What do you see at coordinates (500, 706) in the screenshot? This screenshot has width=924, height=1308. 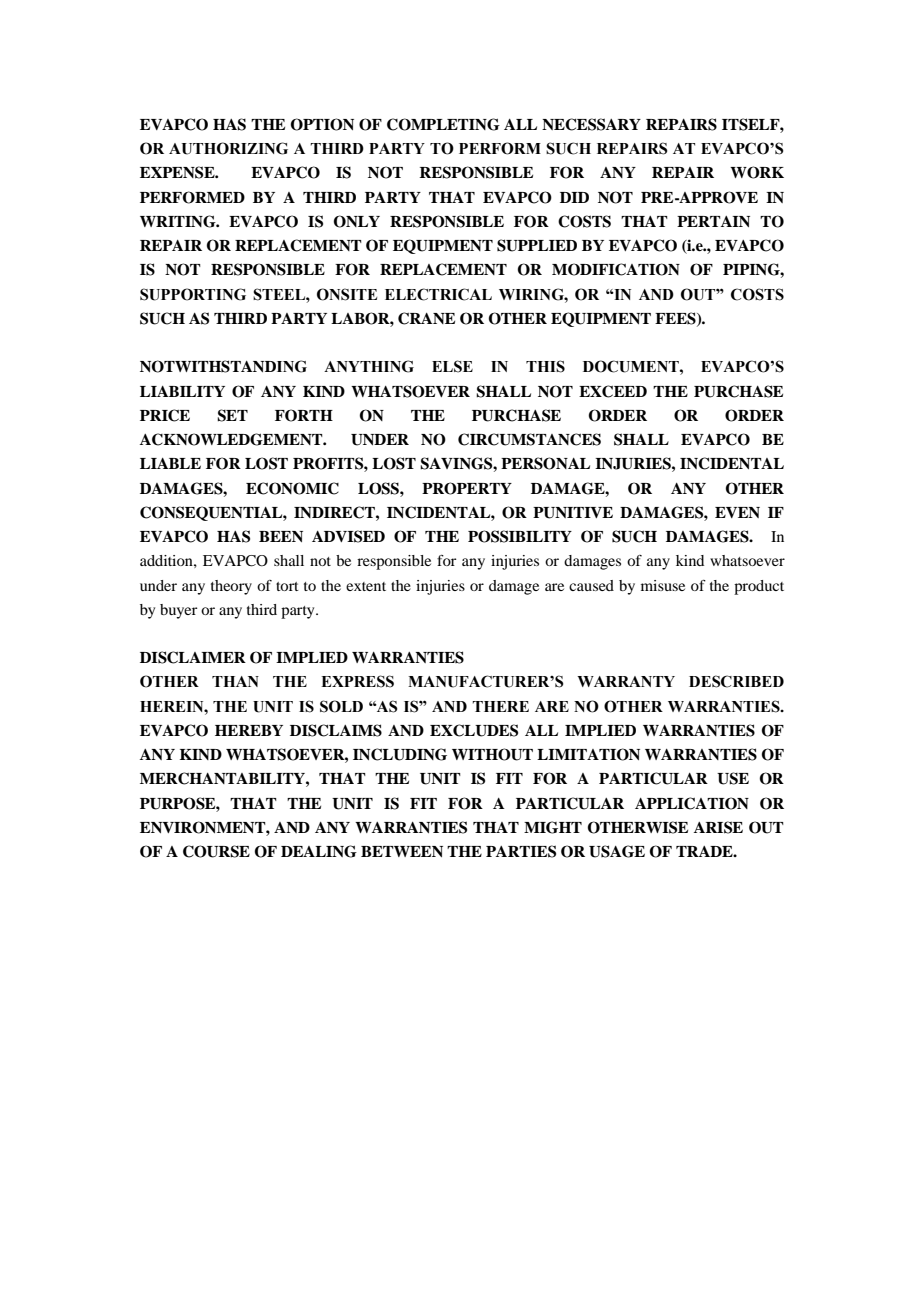 I see `THERE` at bounding box center [500, 706].
